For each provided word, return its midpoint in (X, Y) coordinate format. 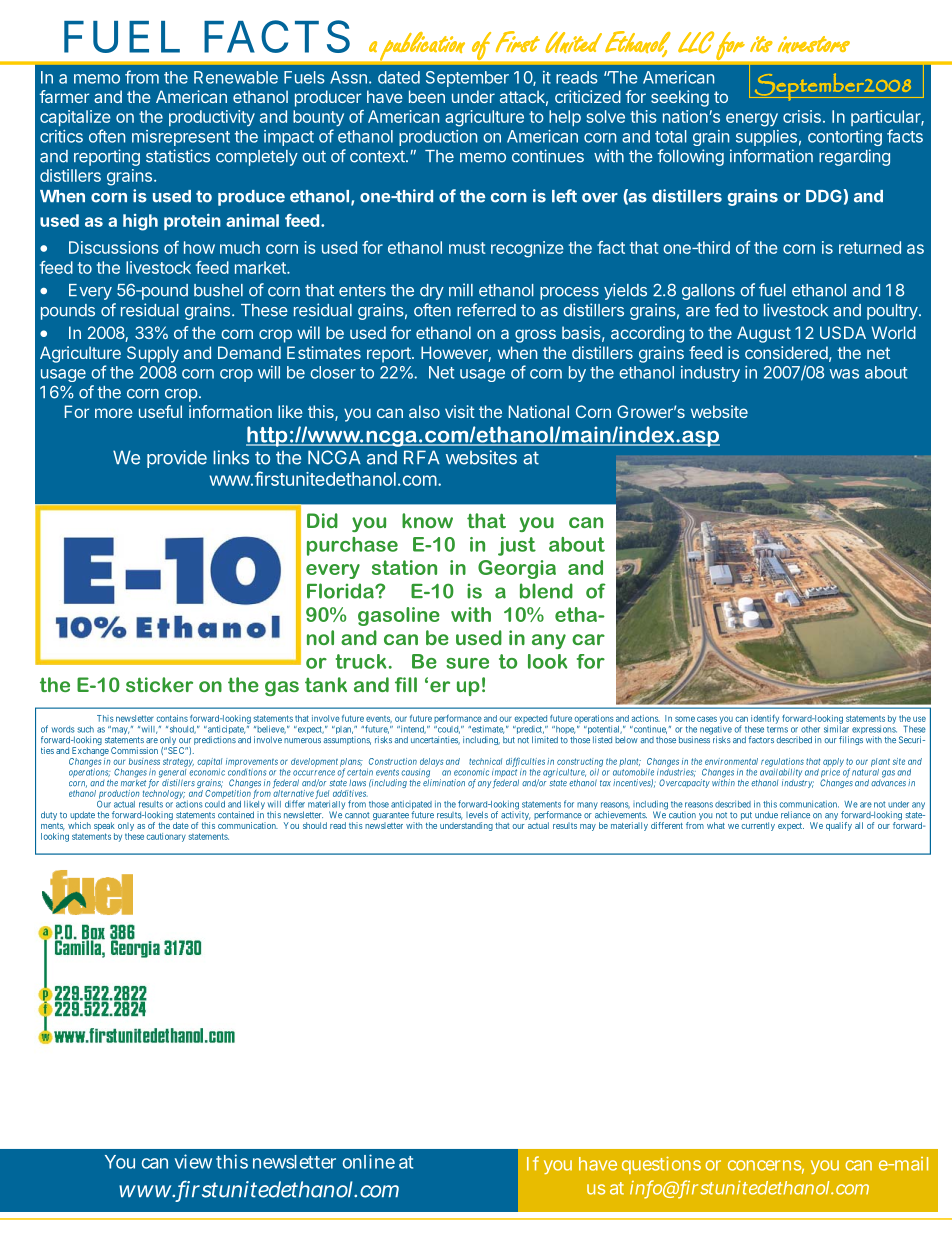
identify (765, 719)
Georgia (517, 569)
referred (486, 310)
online (369, 1161)
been (427, 96)
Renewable (236, 77)
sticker (159, 684)
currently (758, 826)
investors (814, 44)
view (193, 1161)
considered (786, 352)
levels (477, 815)
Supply (153, 354)
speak (104, 828)
